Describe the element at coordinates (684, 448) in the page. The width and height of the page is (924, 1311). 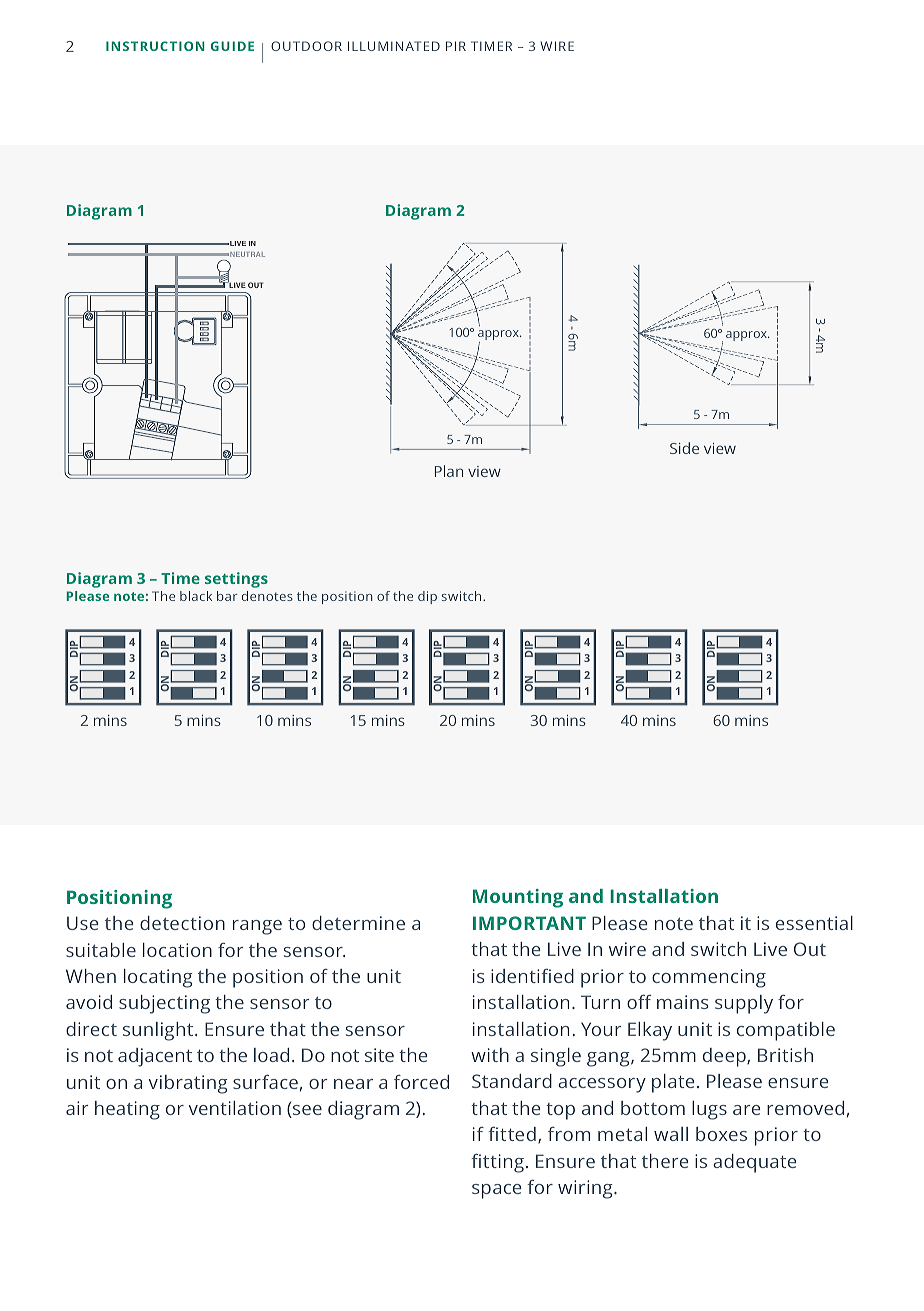
I see `Side` at that location.
